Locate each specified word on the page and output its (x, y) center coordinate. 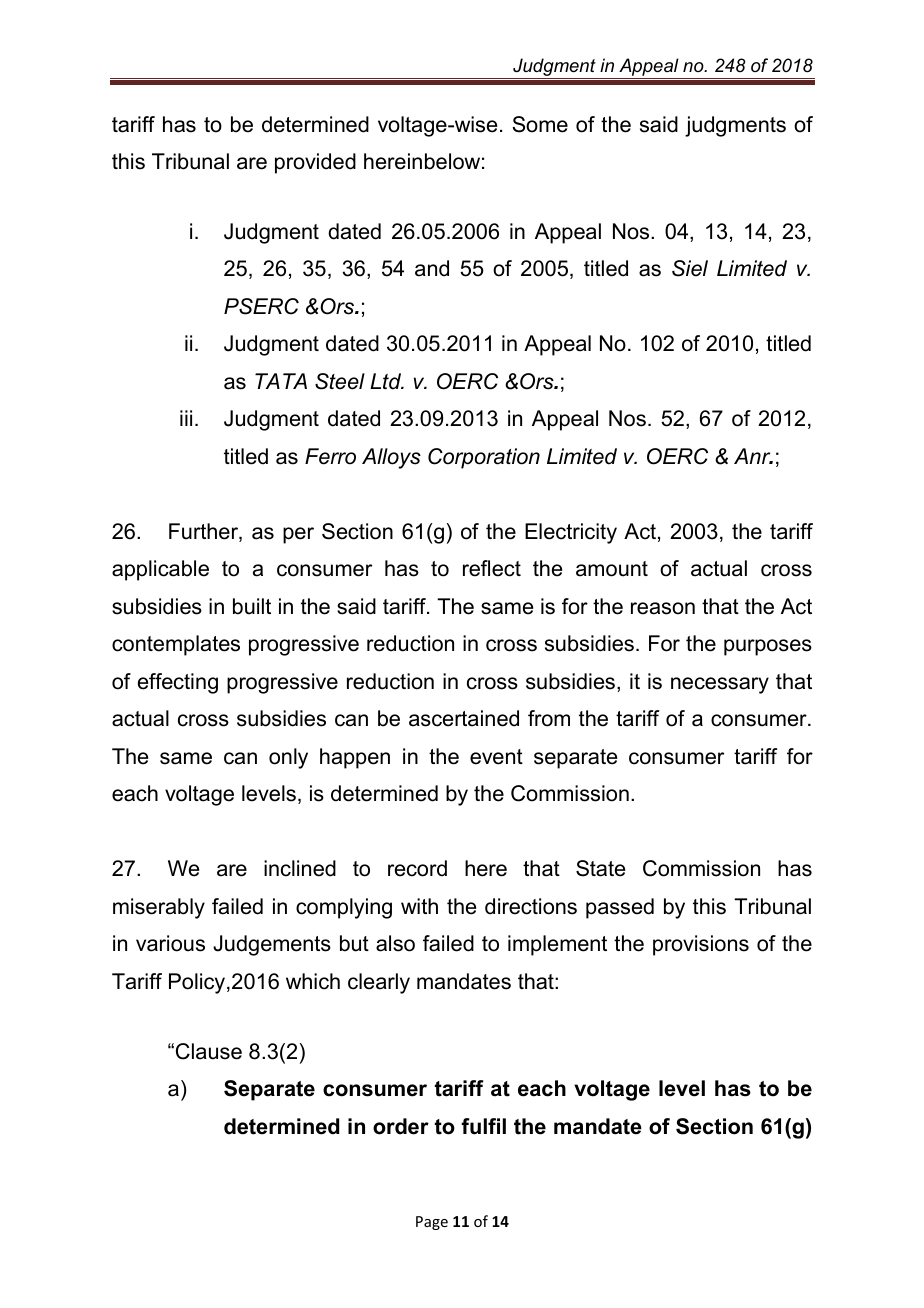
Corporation (484, 458)
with (419, 906)
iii (186, 418)
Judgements (272, 945)
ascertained (464, 718)
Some (540, 124)
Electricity (571, 533)
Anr (753, 456)
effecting (178, 683)
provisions (701, 945)
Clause (209, 1051)
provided (315, 163)
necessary (720, 685)
